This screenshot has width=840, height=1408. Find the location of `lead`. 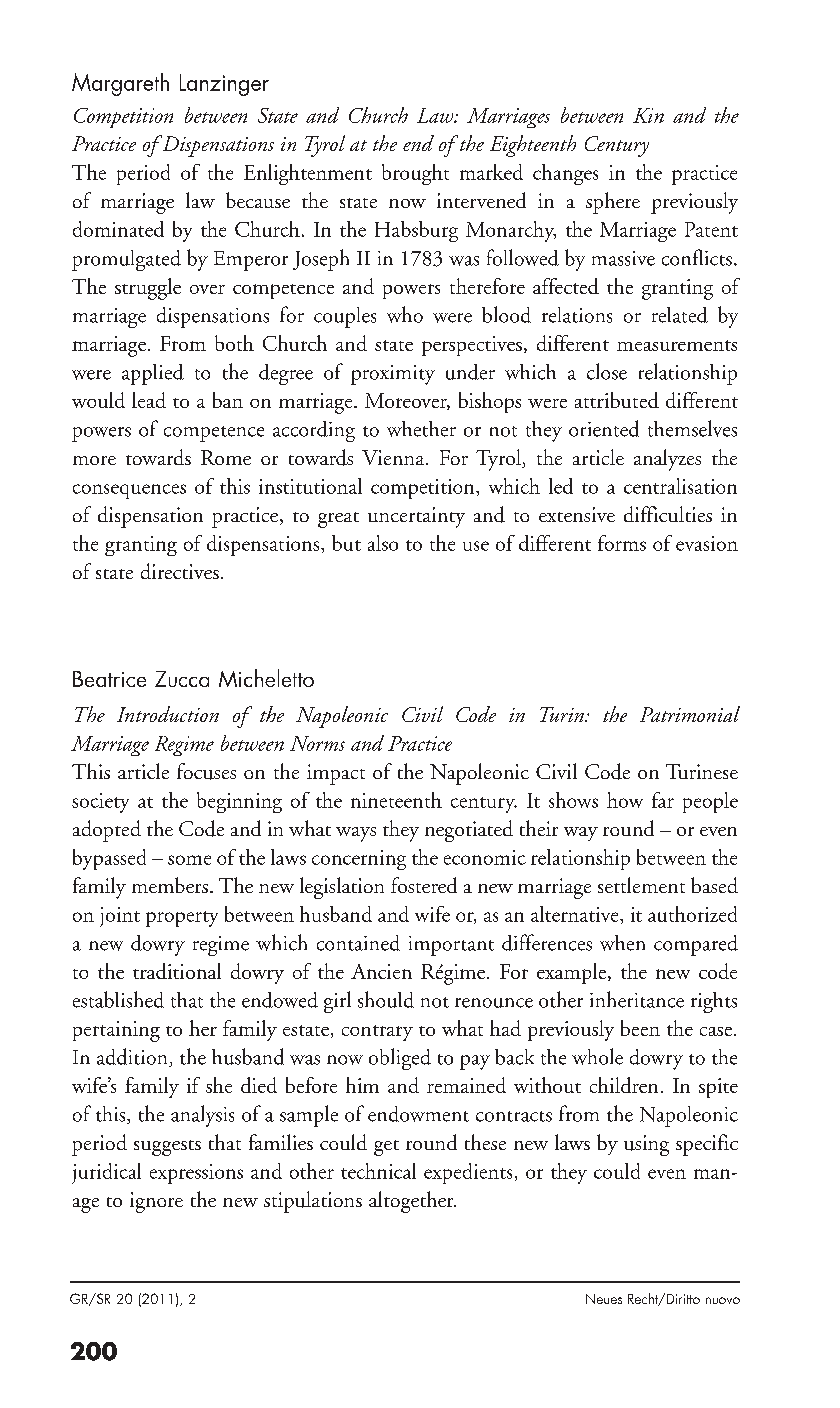

lead is located at coordinates (149, 400).
